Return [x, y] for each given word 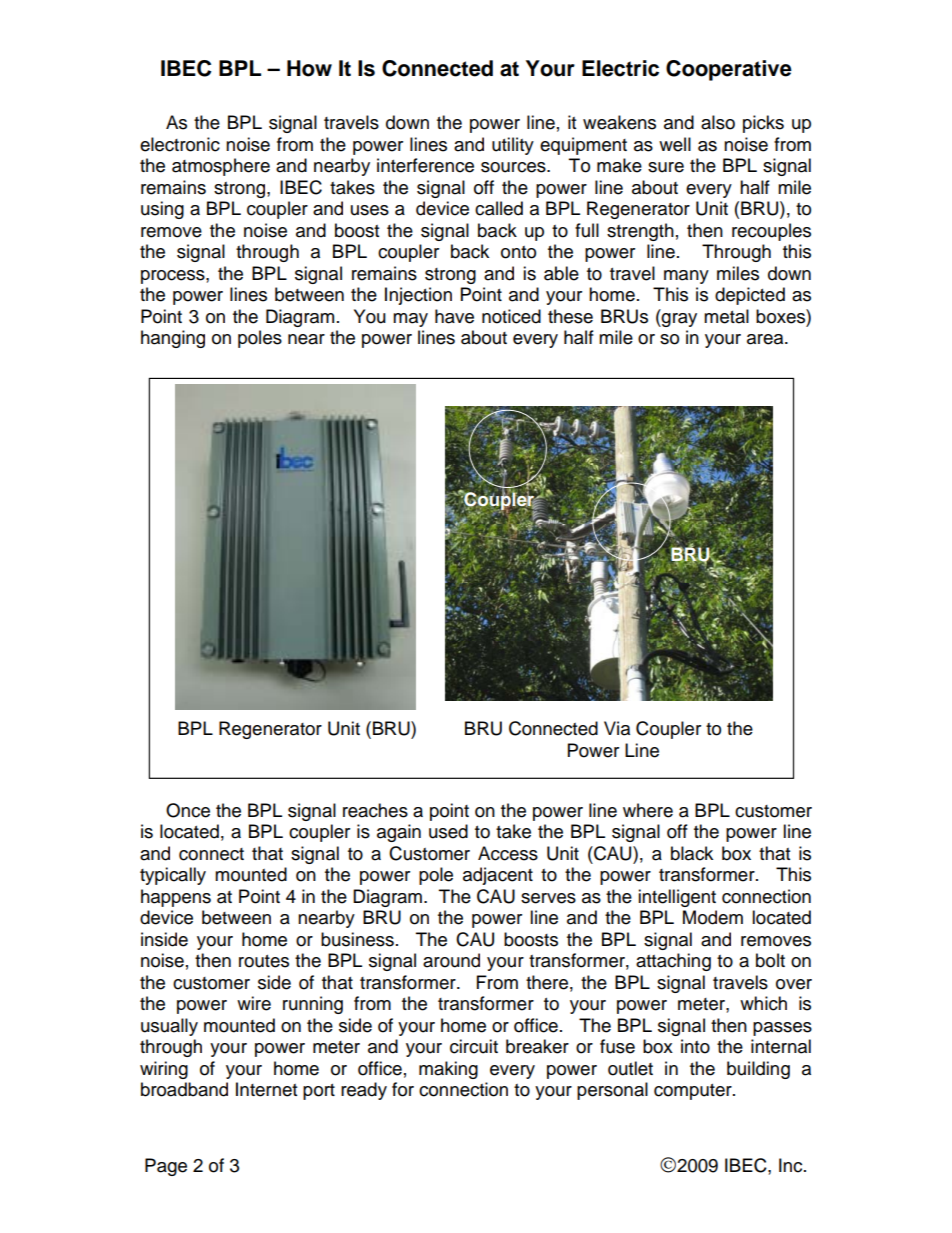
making [448, 1070]
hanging [173, 339]
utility [513, 146]
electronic [180, 144]
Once [188, 810]
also [718, 122]
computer [694, 1092]
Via [617, 728]
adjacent [498, 876]
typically [173, 876]
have [454, 316]
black [692, 853]
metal [726, 316]
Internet [266, 1089]
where [648, 810]
